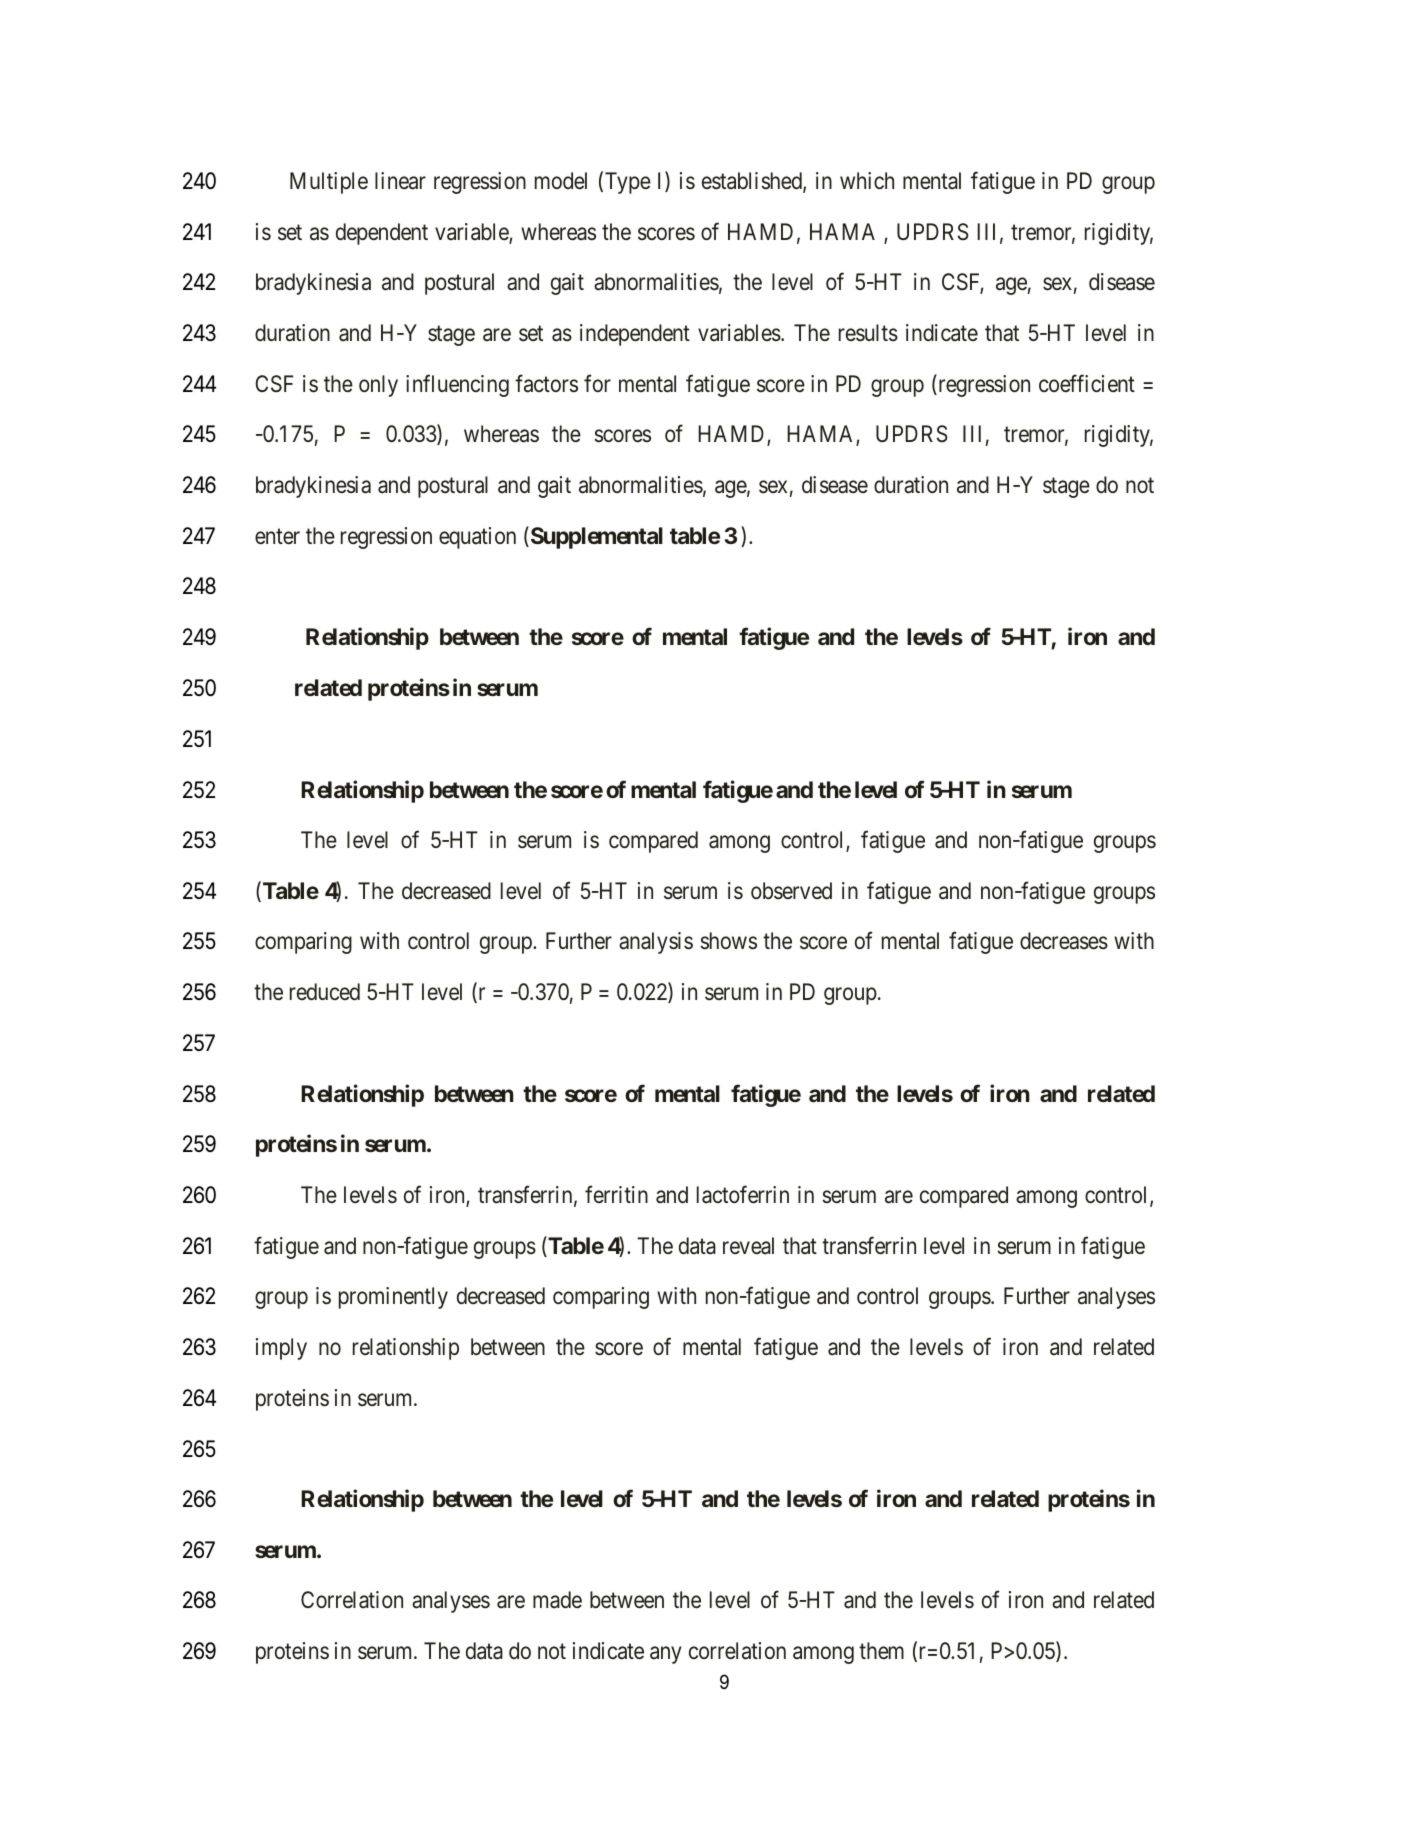 The image size is (1409, 1824). Describe the element at coordinates (325, 992) in the screenshot. I see `reduced` at that location.
